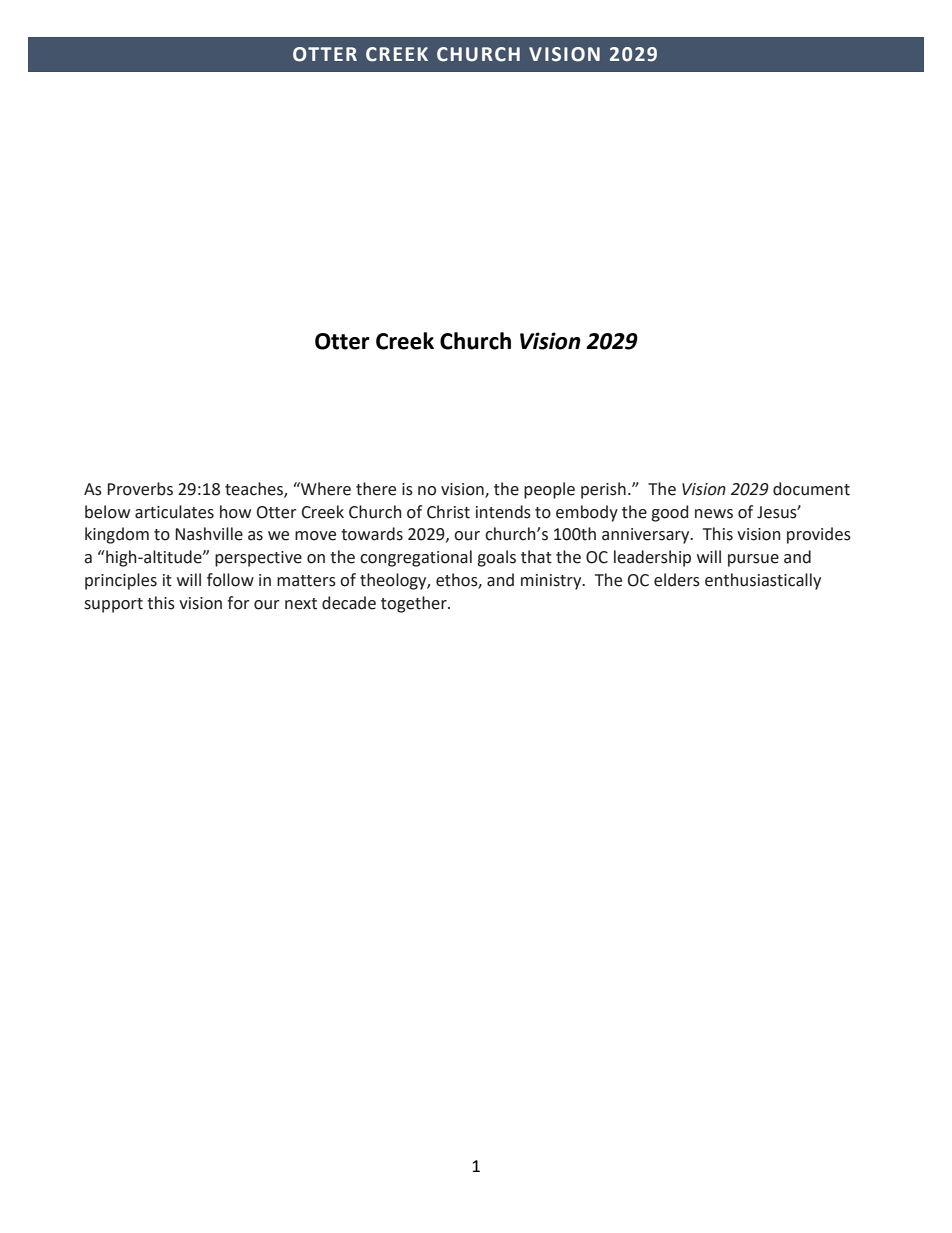 Image resolution: width=952 pixels, height=1233 pixels. Describe the element at coordinates (448, 512) in the page. I see `Christ` at that location.
